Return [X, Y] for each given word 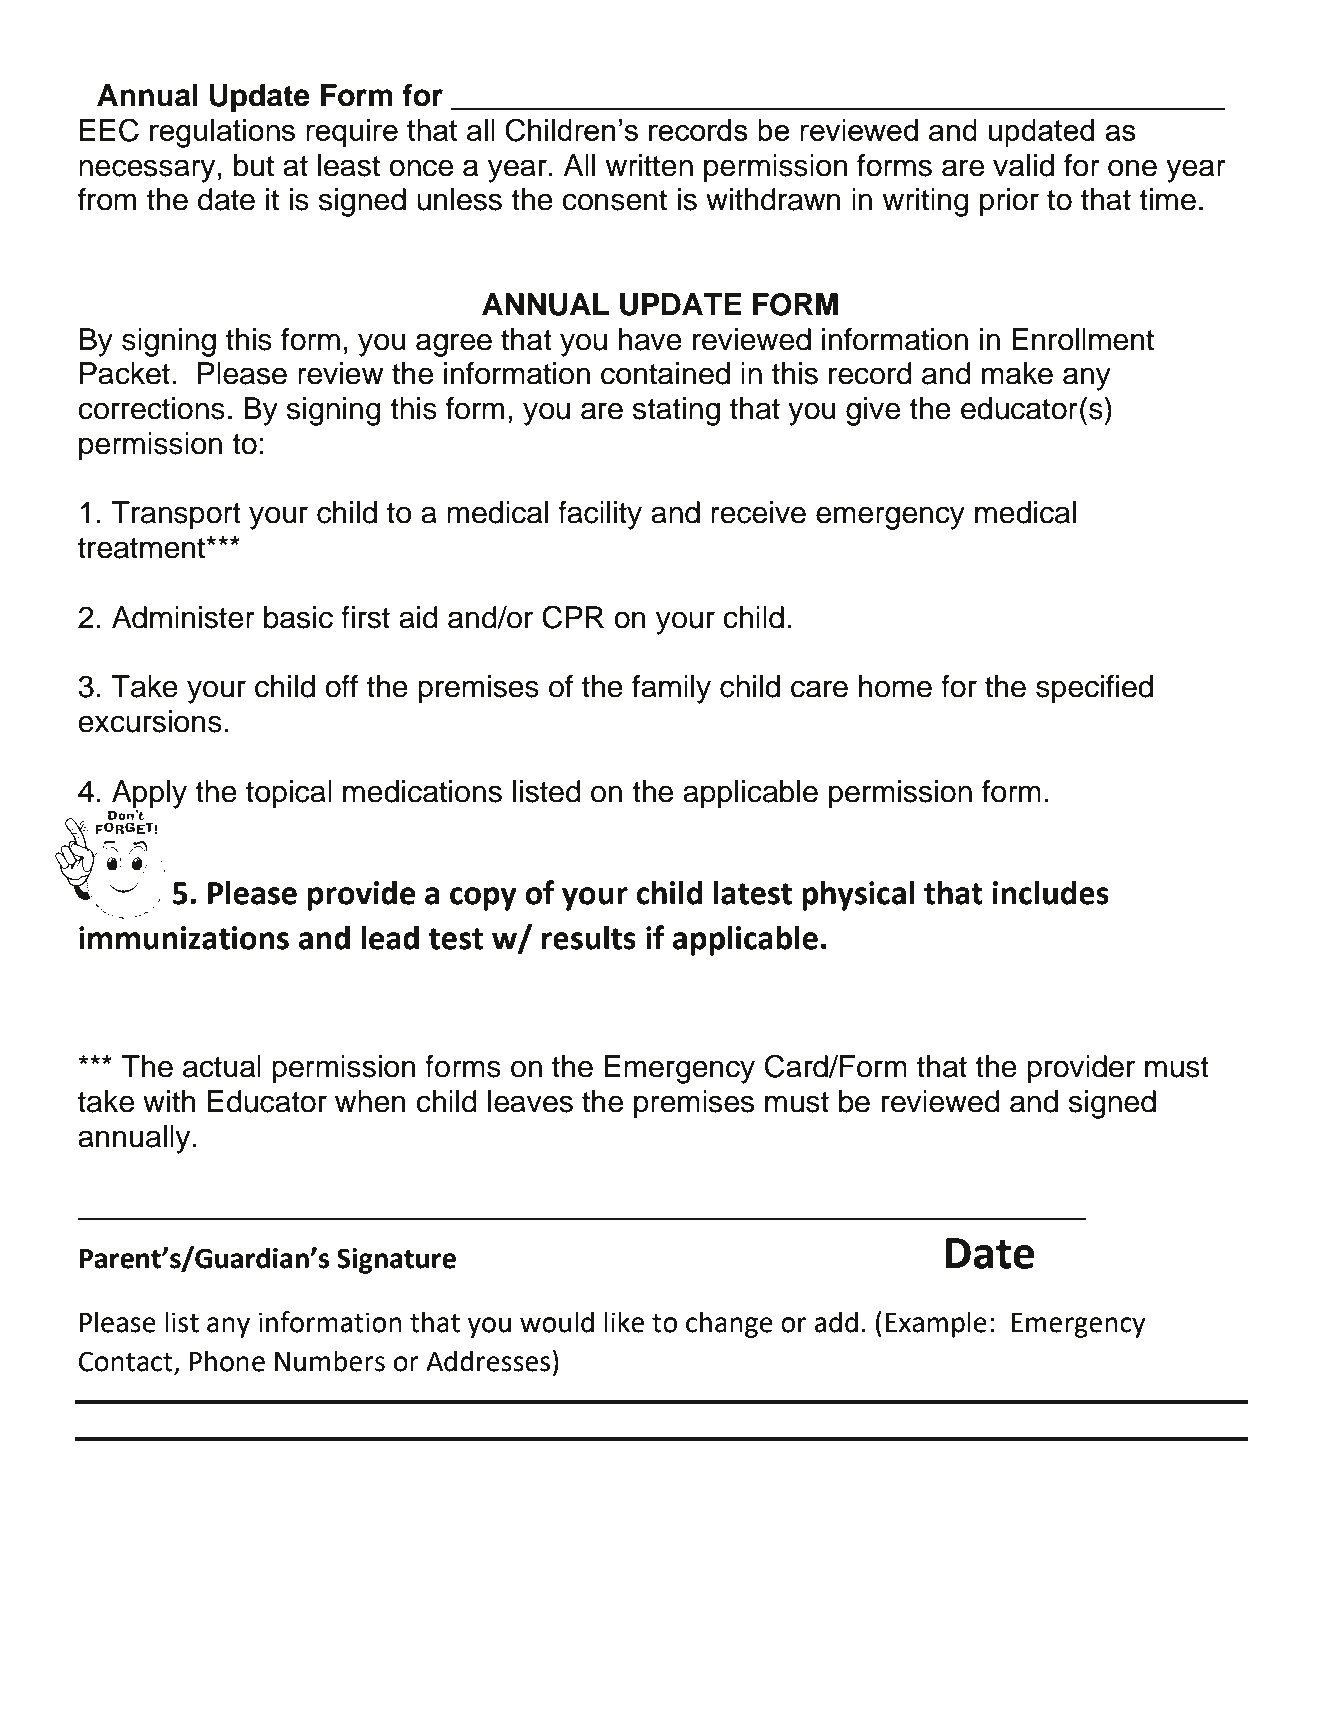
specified [1094, 689]
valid [1023, 165]
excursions [150, 721]
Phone [227, 1361]
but [254, 165]
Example [936, 1324]
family [671, 689]
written [649, 165]
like [624, 1322]
